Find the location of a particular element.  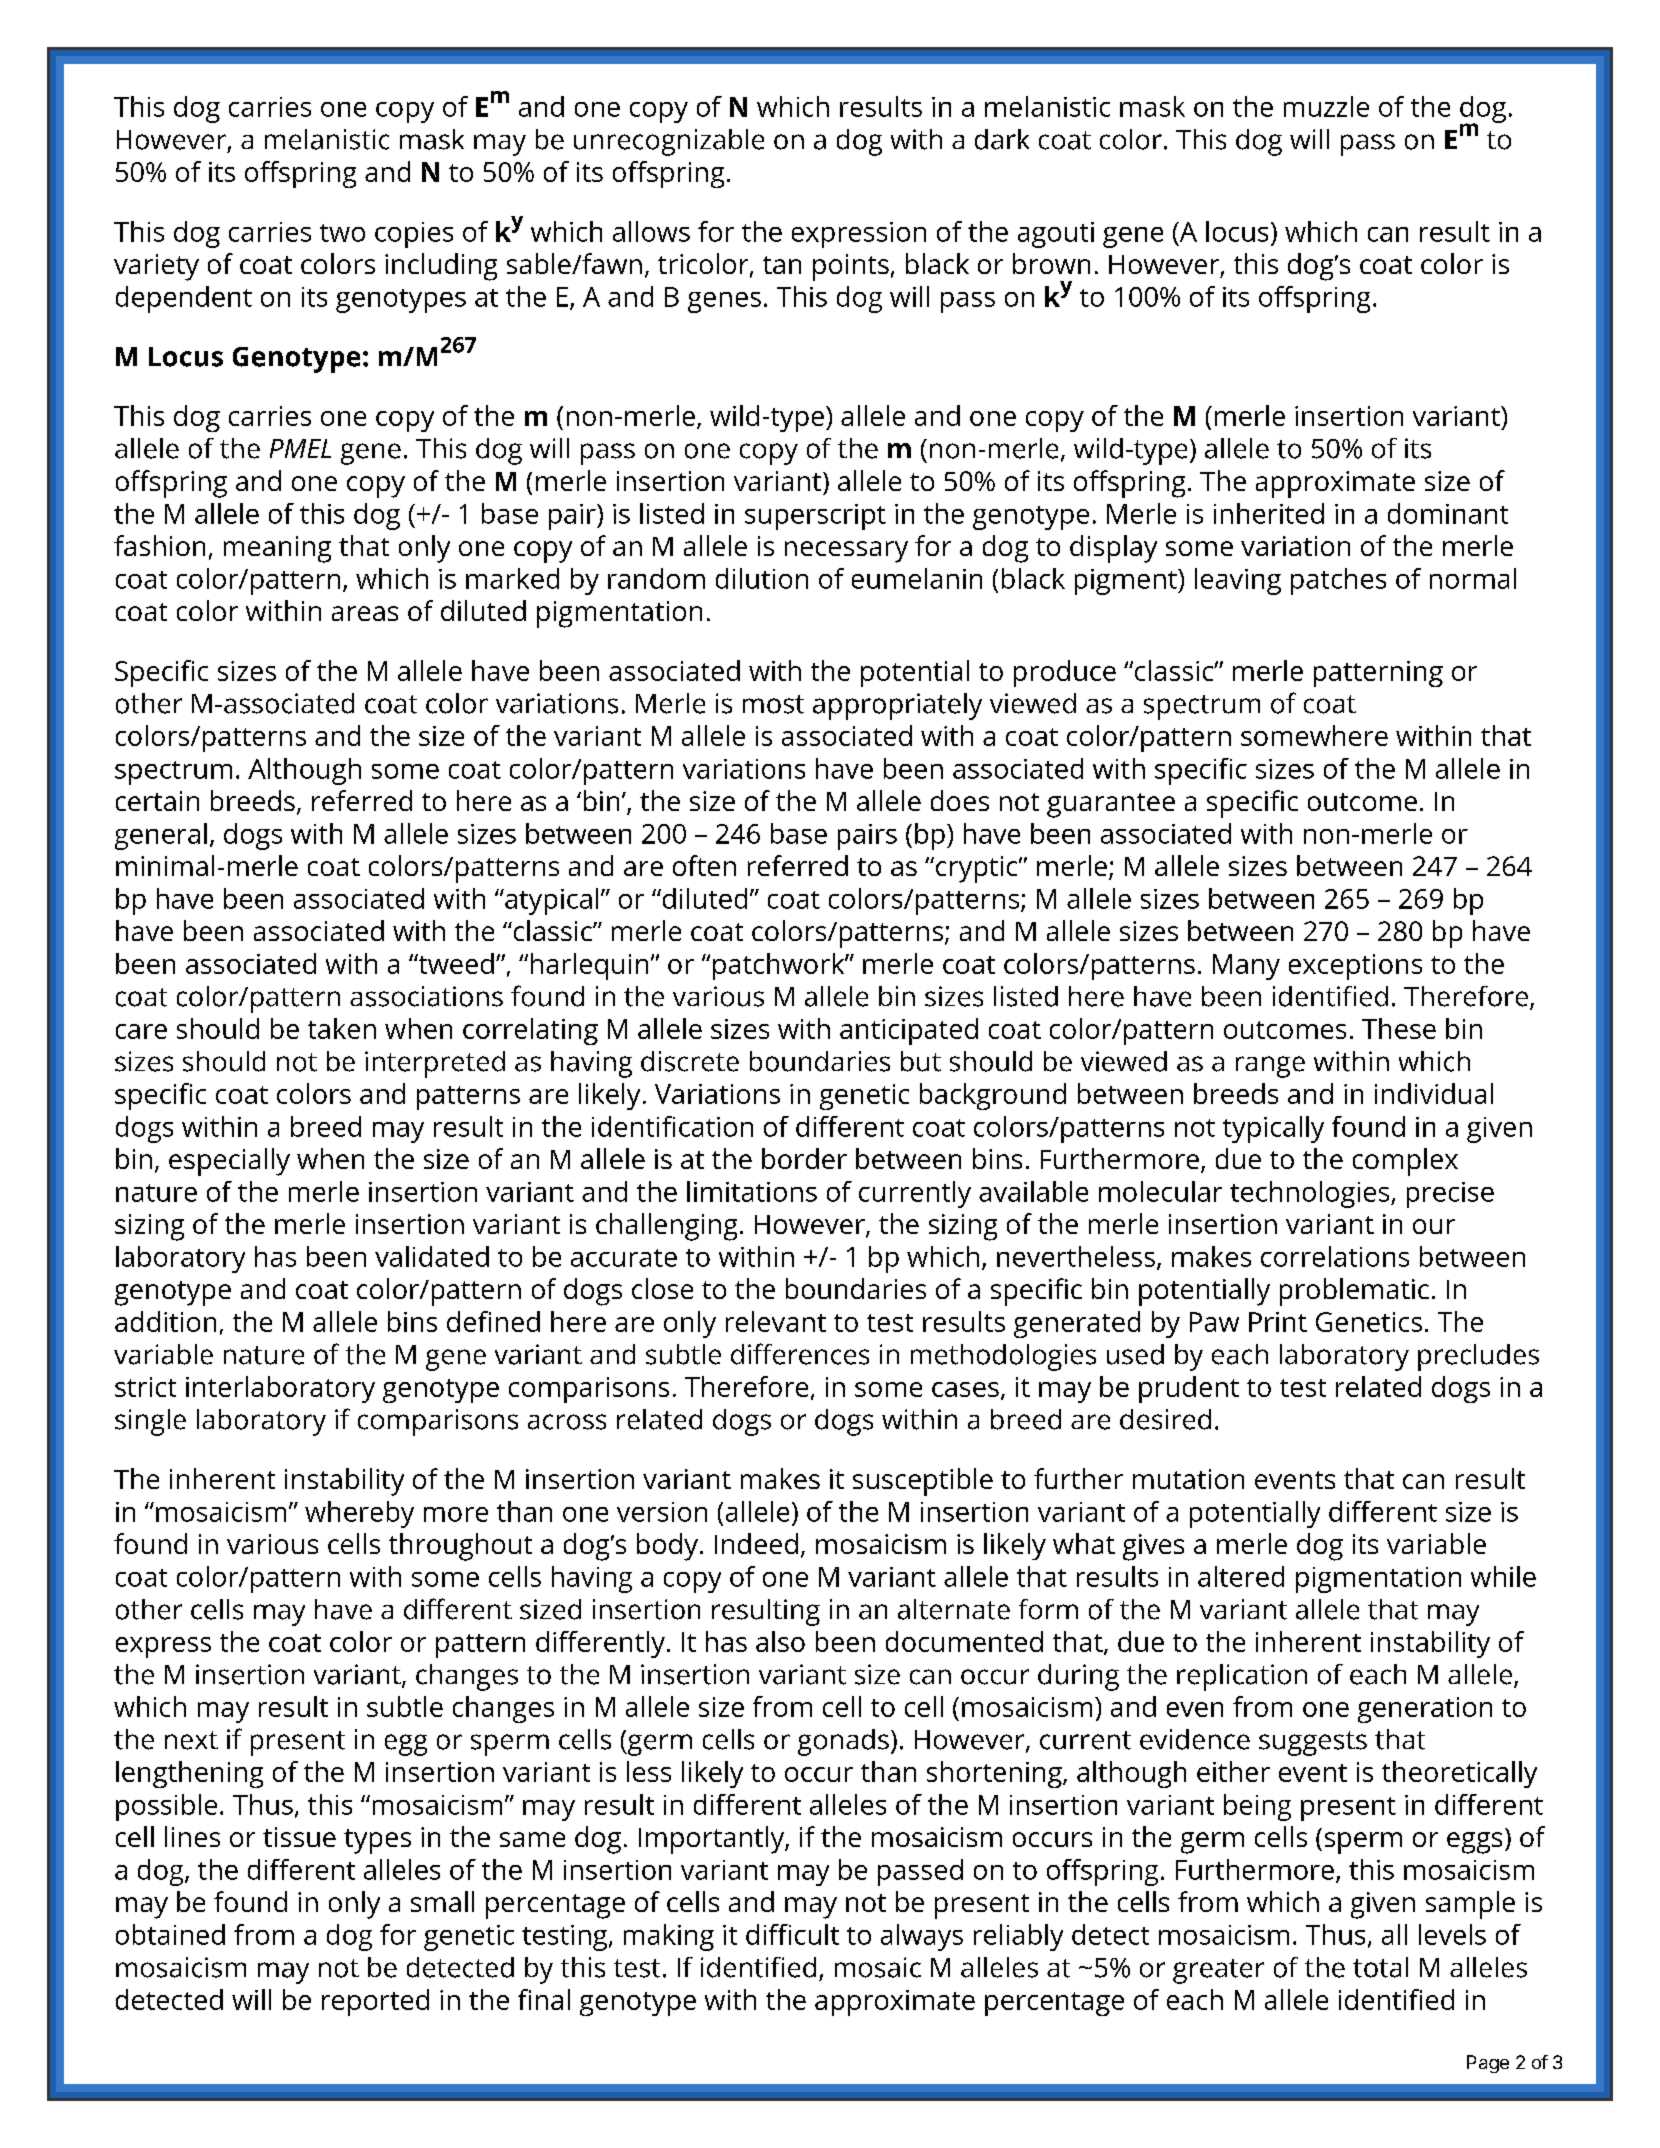

difficult is located at coordinates (792, 1934).
